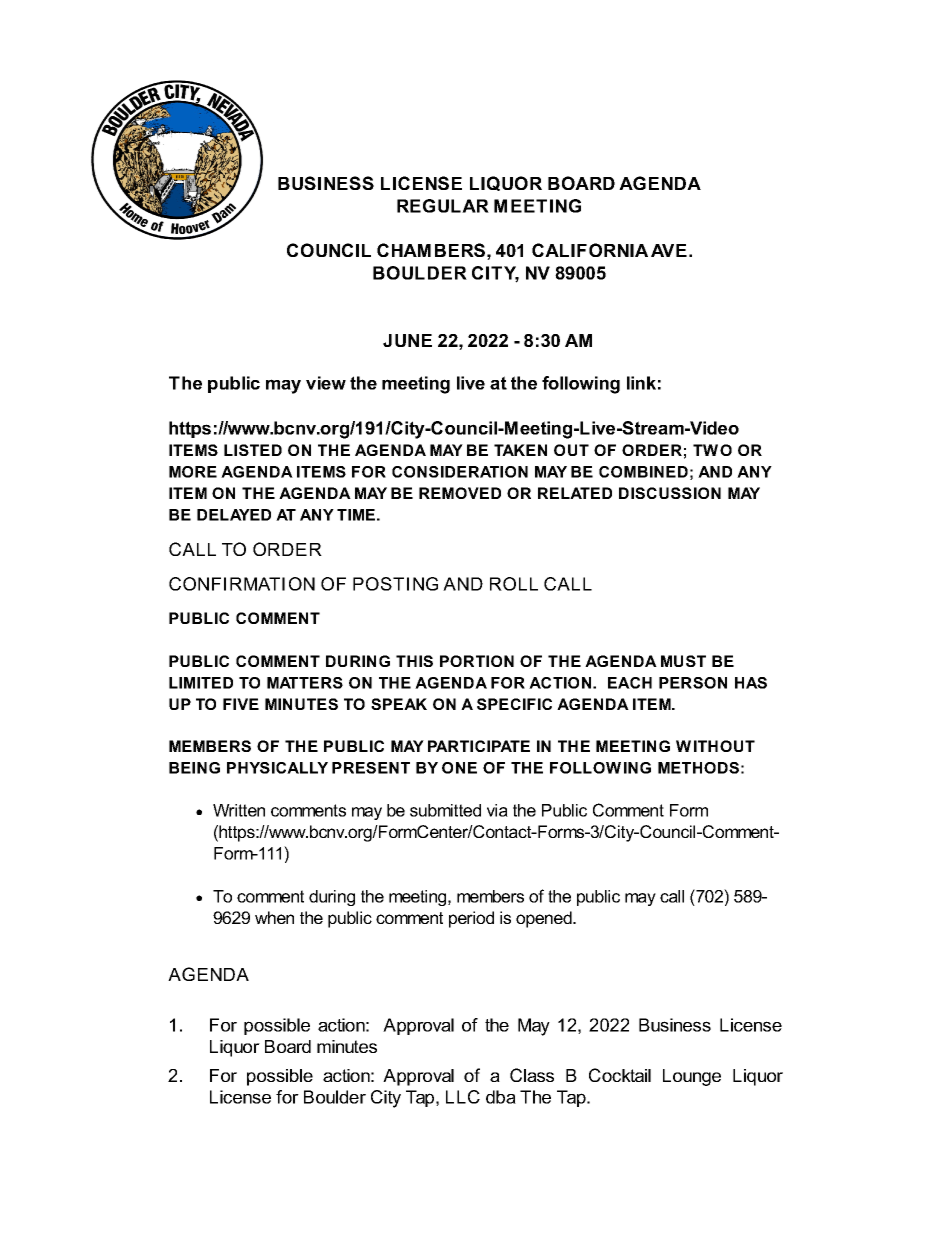  Describe the element at coordinates (459, 768) in the image. I see `ONE` at that location.
